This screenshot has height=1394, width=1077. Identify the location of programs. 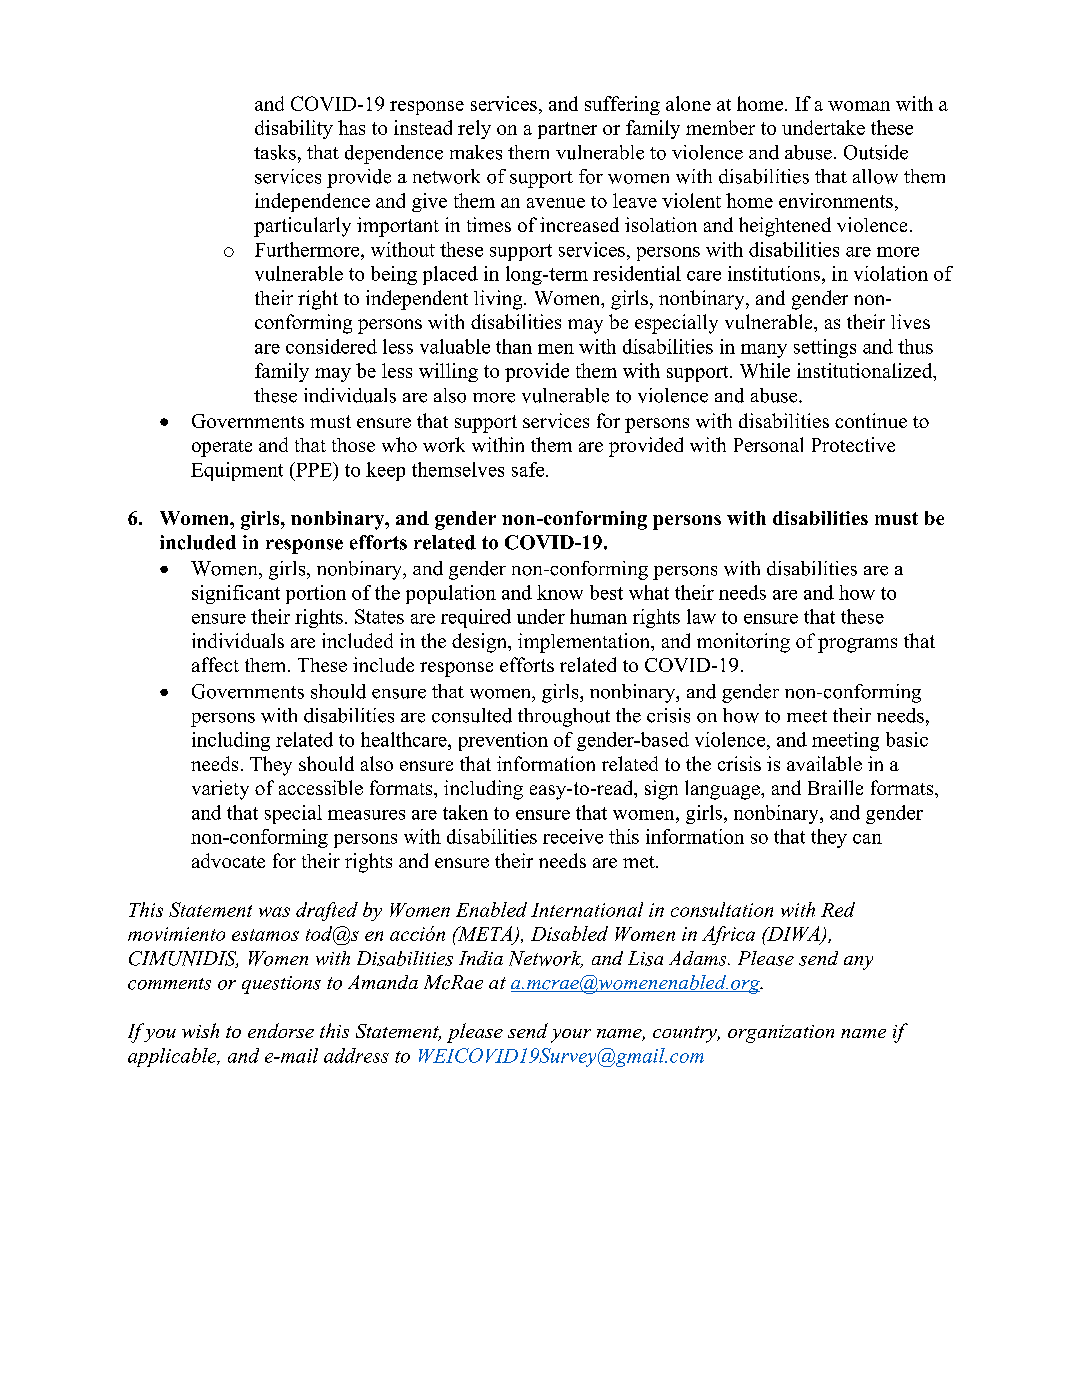
(857, 645).
